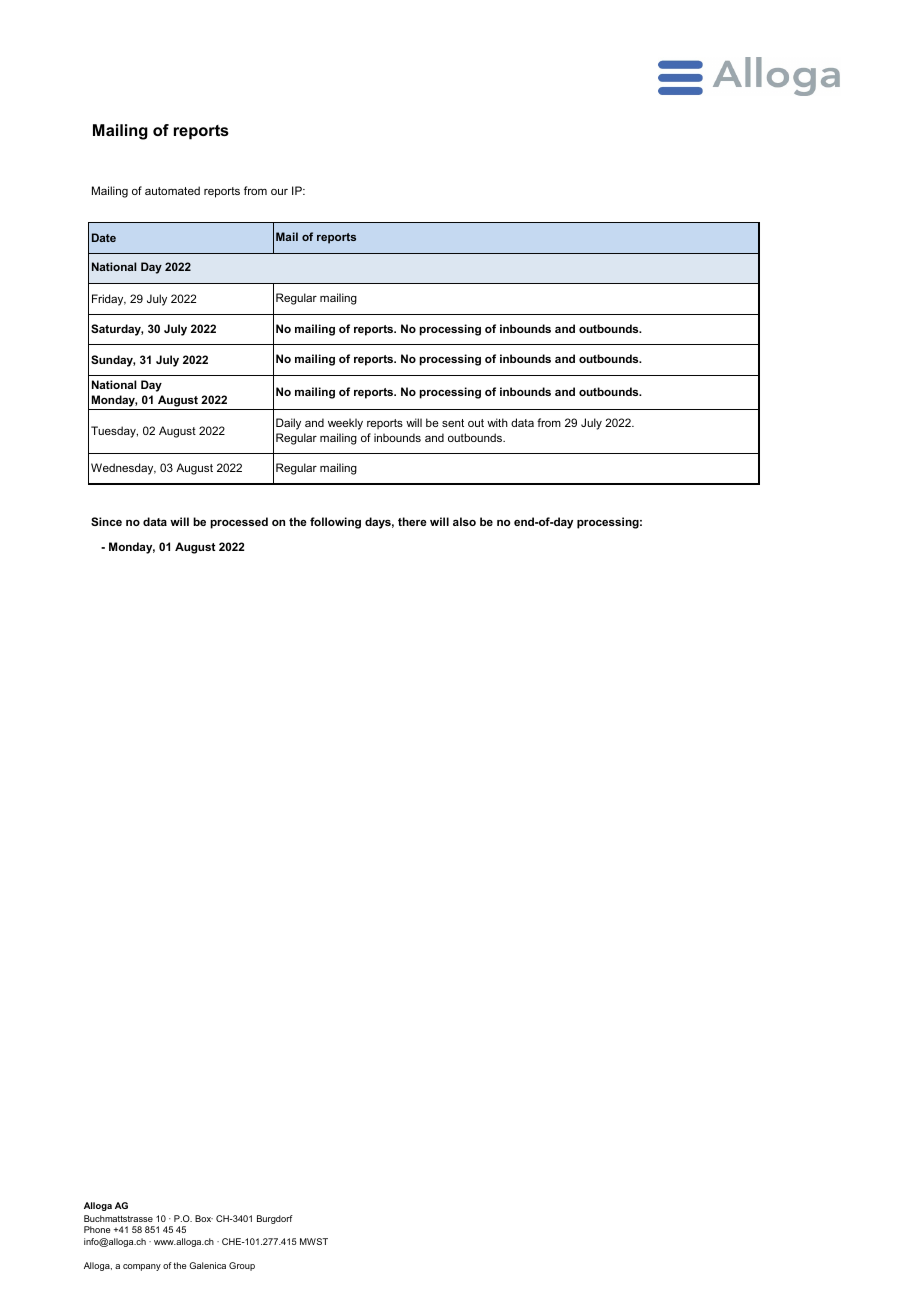 Image resolution: width=924 pixels, height=1308 pixels. Describe the element at coordinates (279, 192) in the screenshot. I see `our` at that location.
